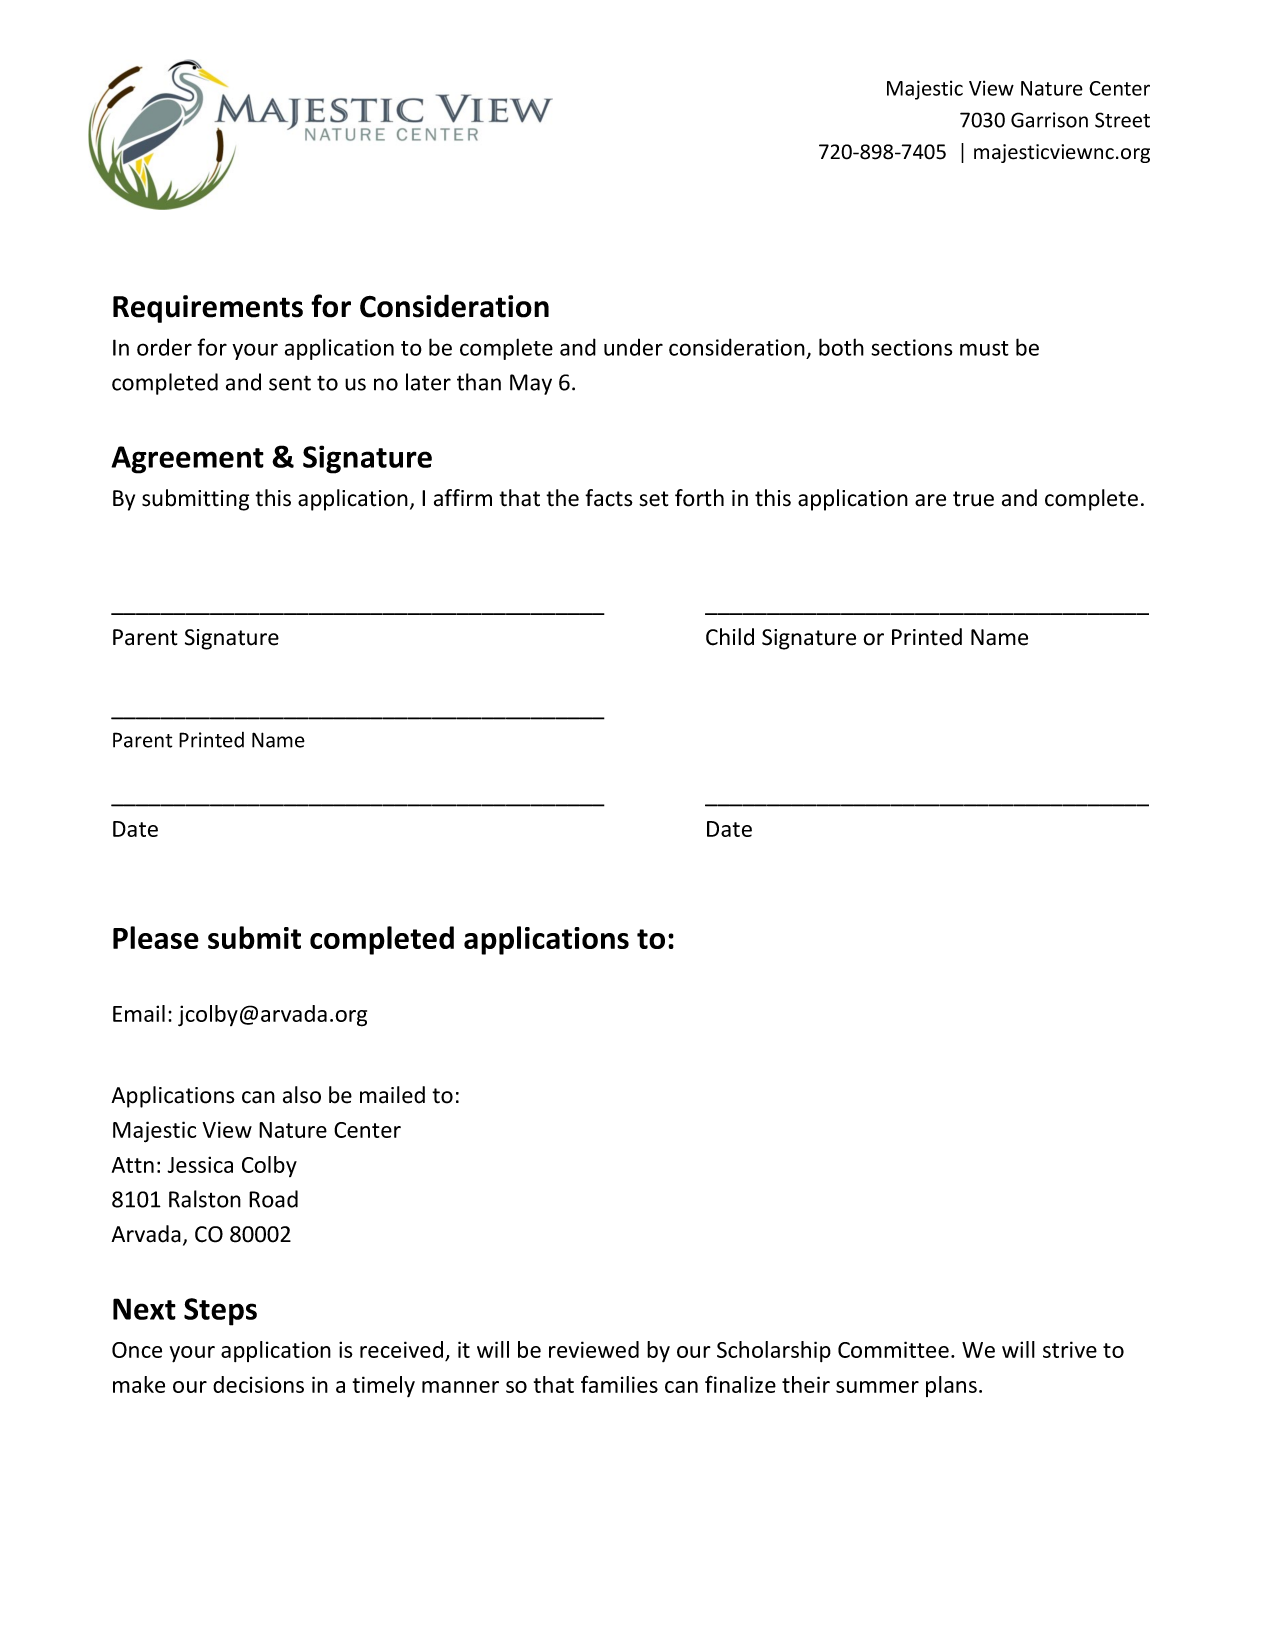 Image resolution: width=1262 pixels, height=1634 pixels. What do you see at coordinates (208, 309) in the screenshot?
I see `Requirements` at bounding box center [208, 309].
